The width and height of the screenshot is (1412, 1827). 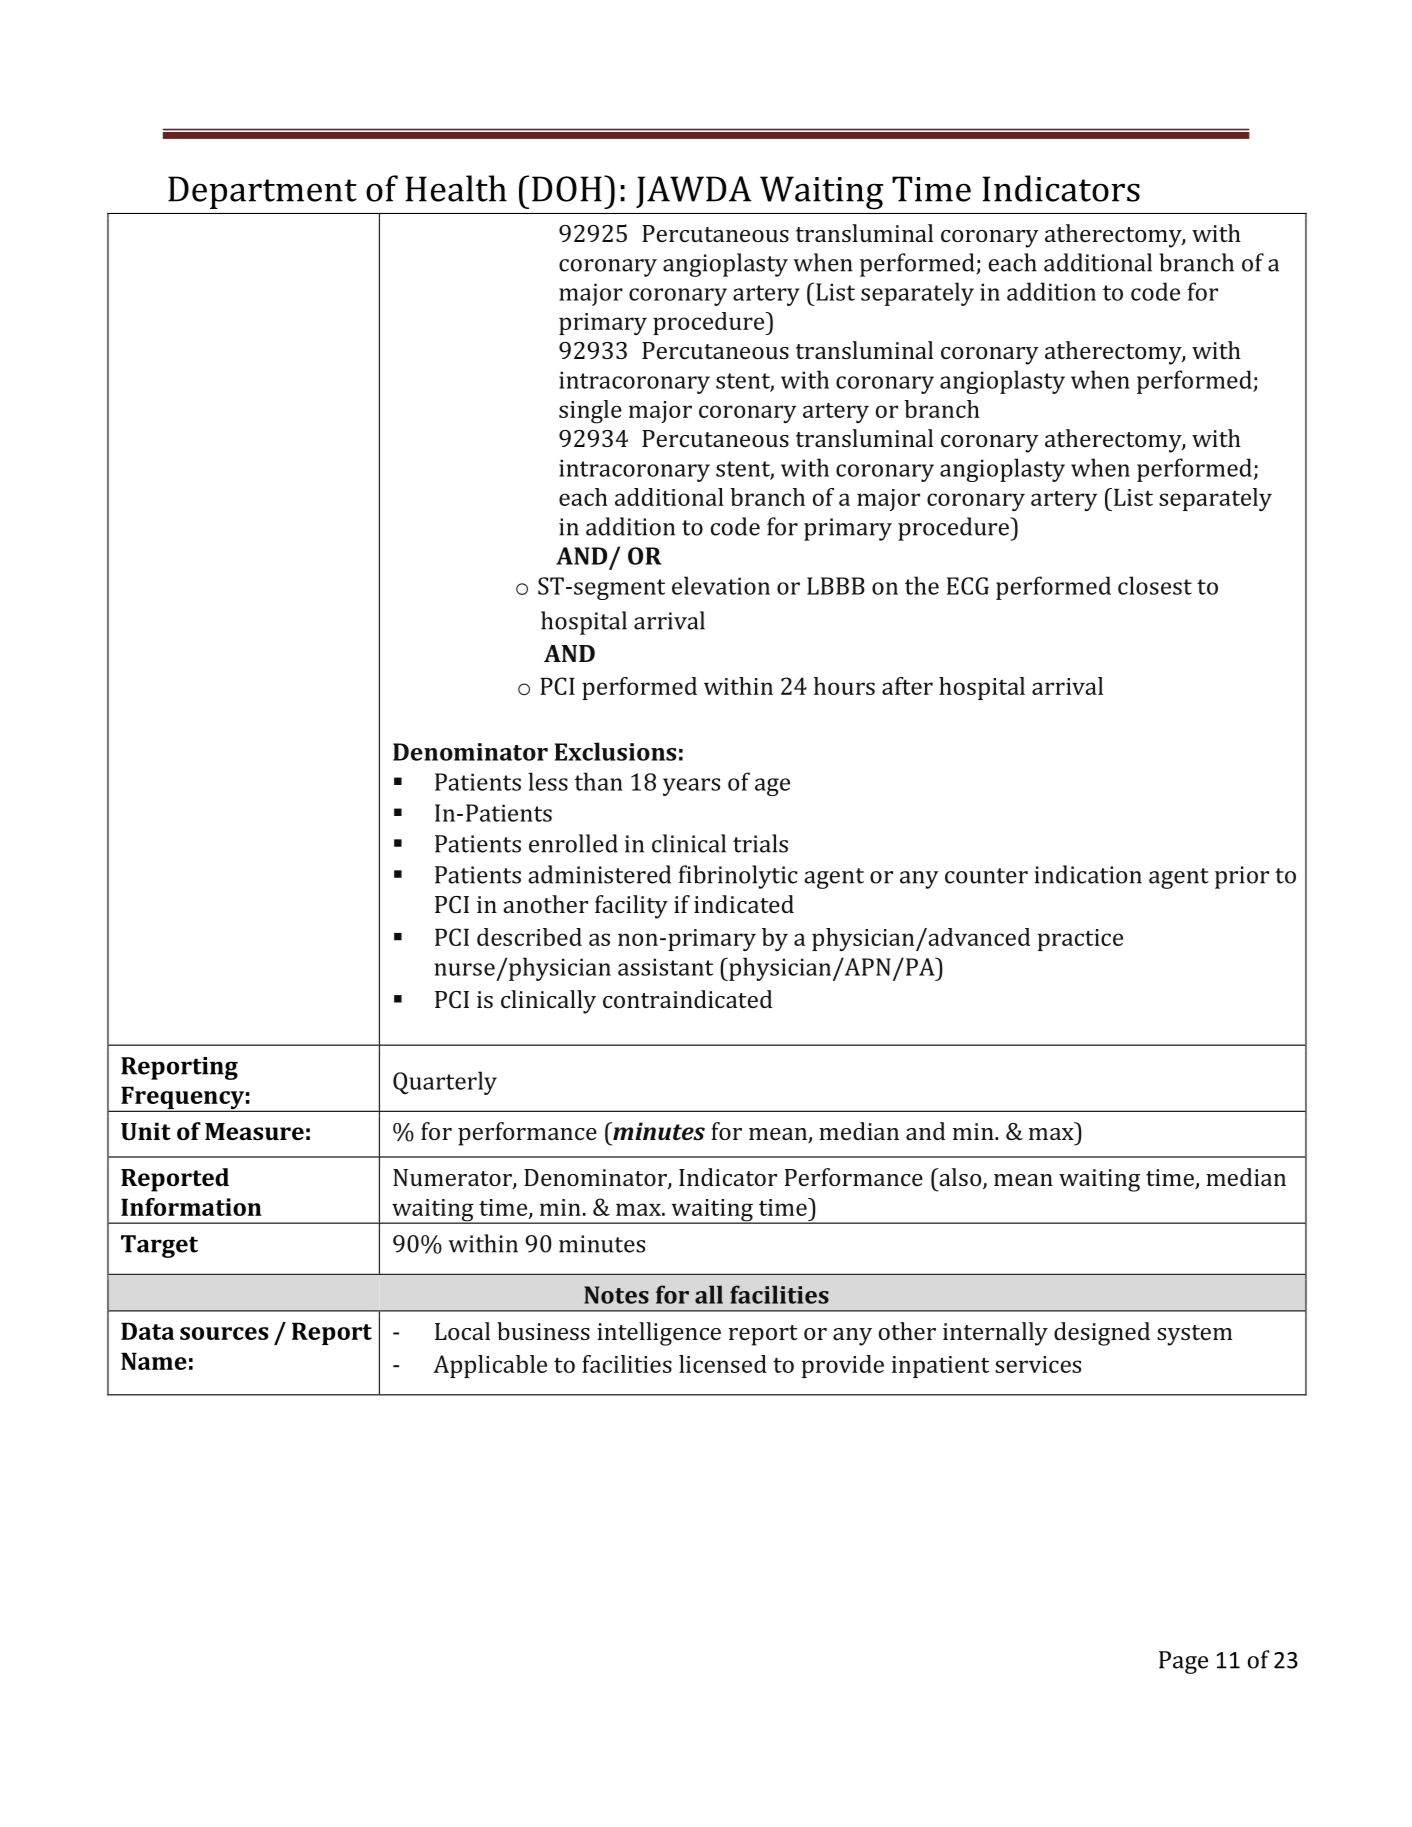 What do you see at coordinates (154, 1361) in the screenshot?
I see `Name` at bounding box center [154, 1361].
